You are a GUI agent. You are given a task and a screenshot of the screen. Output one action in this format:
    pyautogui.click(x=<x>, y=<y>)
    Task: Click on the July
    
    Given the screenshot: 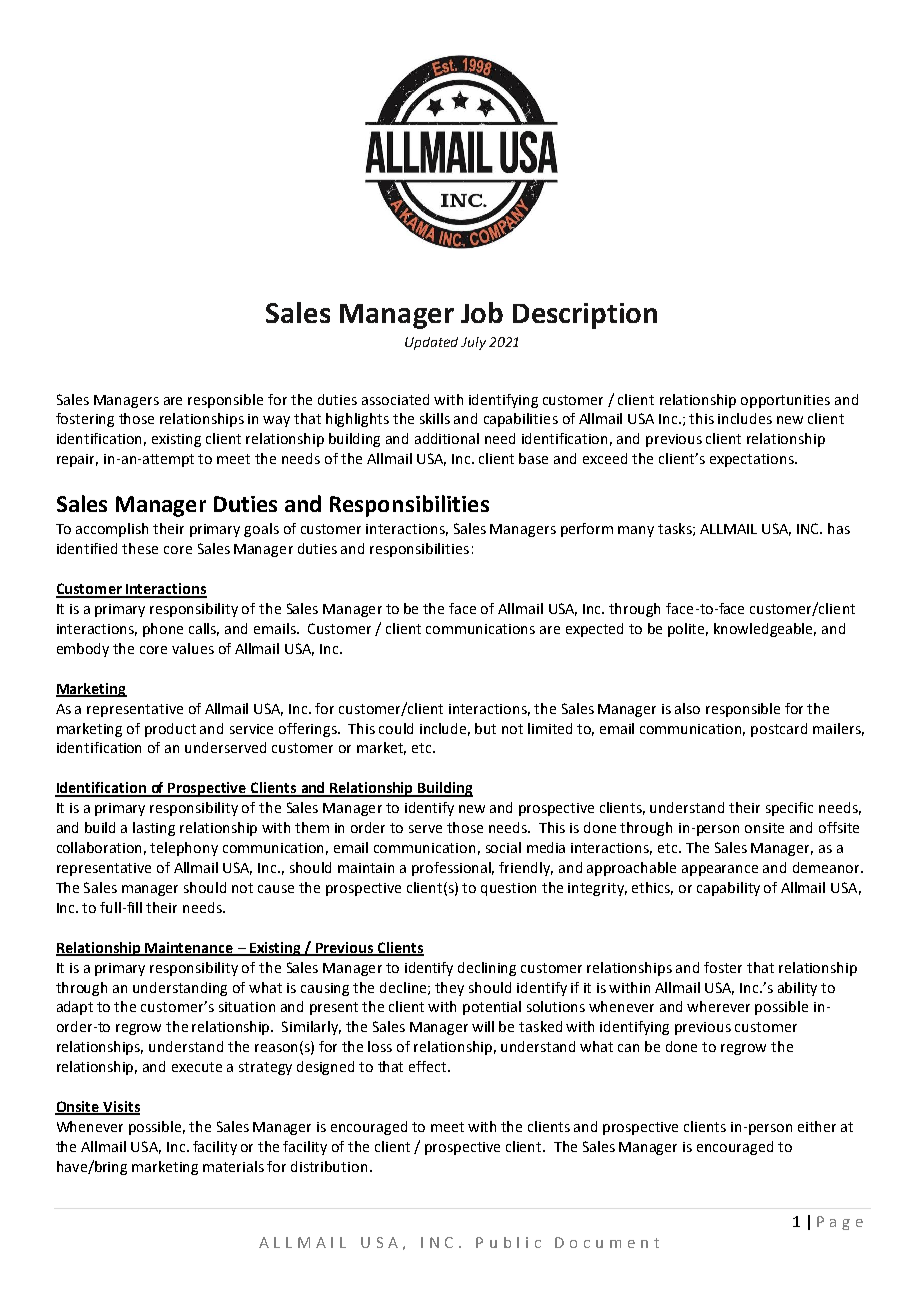 What is the action you would take?
    pyautogui.click(x=473, y=343)
